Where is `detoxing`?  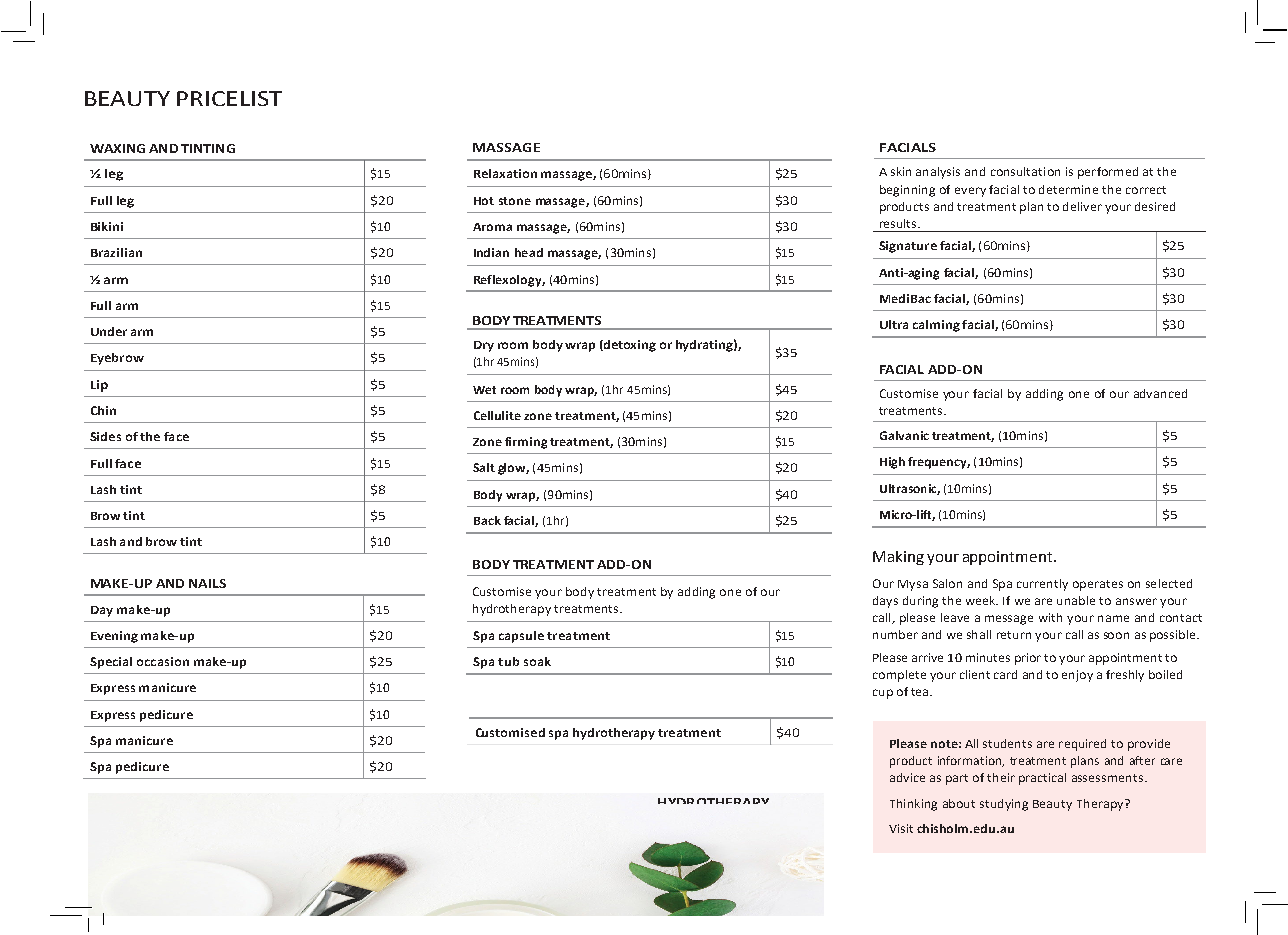
detoxing is located at coordinates (629, 346).
